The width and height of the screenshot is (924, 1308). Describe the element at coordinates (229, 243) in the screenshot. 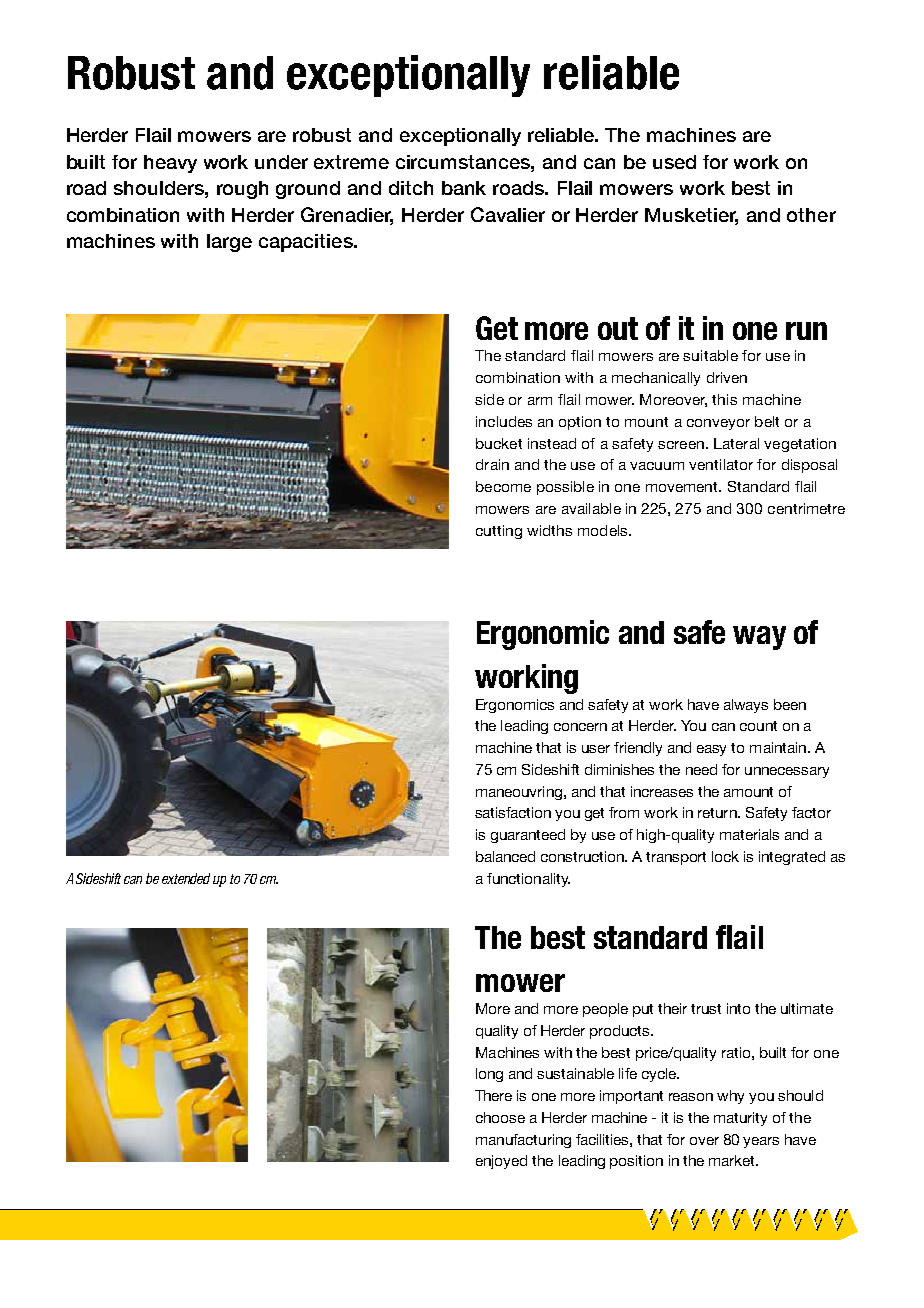

I see `large` at that location.
